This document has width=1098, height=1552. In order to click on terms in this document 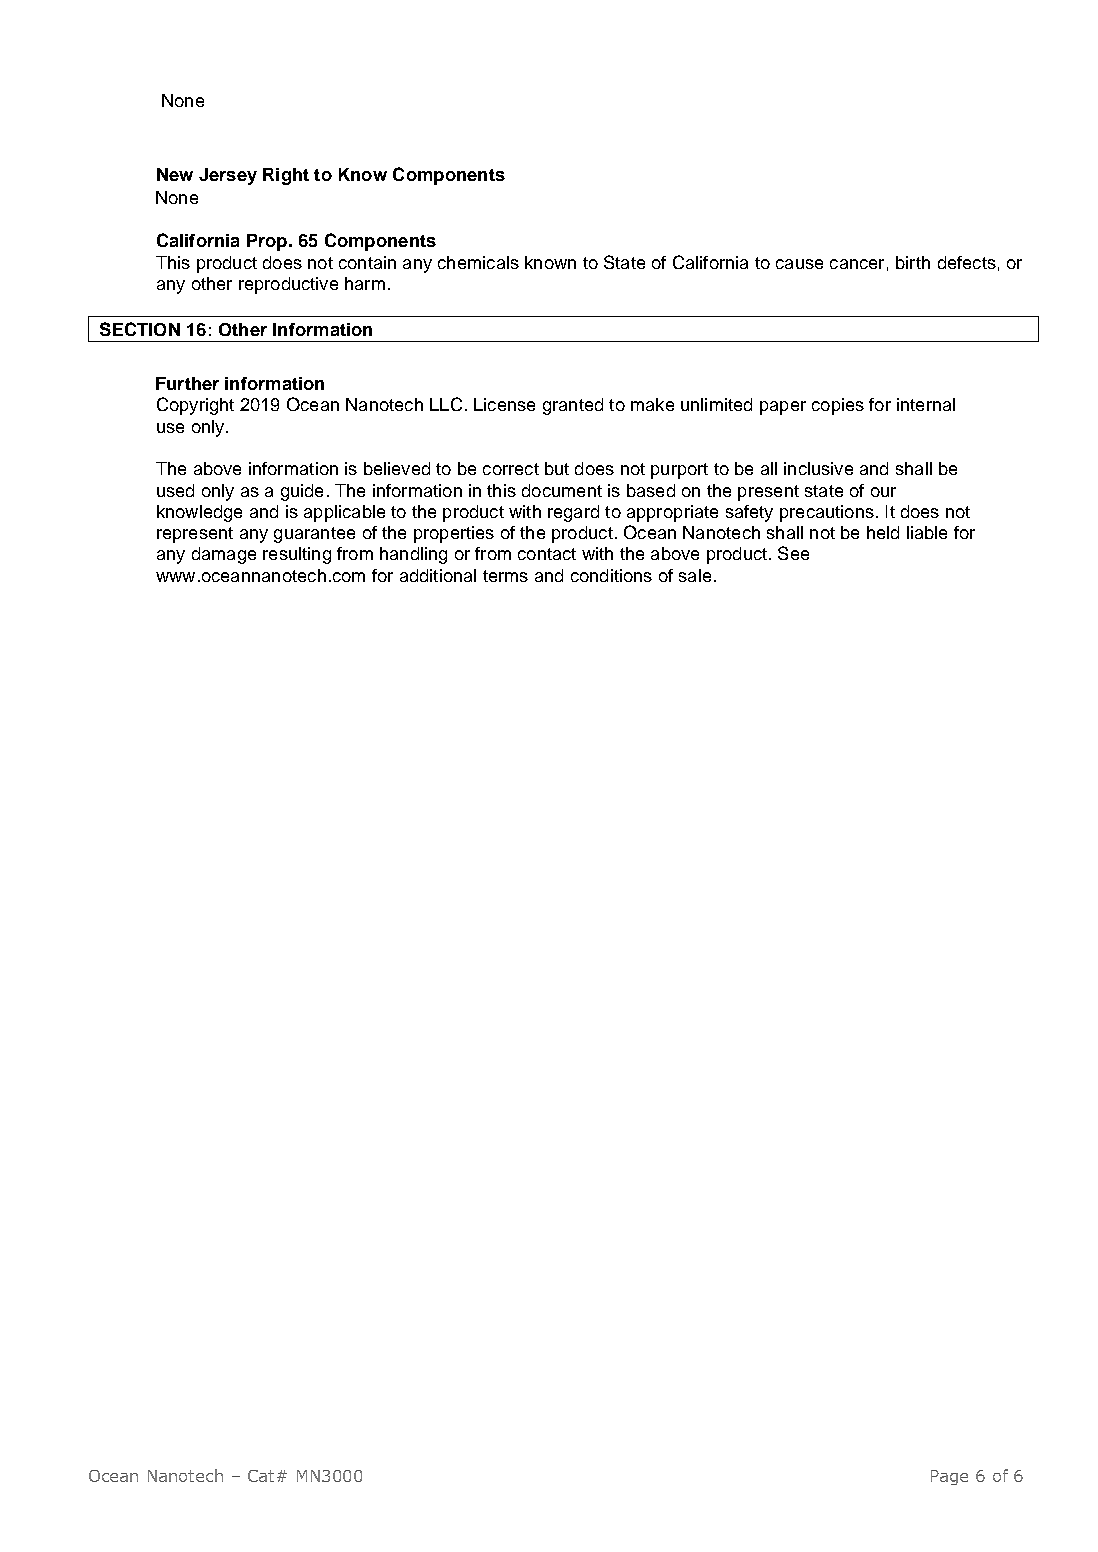, I will do `click(505, 576)`.
